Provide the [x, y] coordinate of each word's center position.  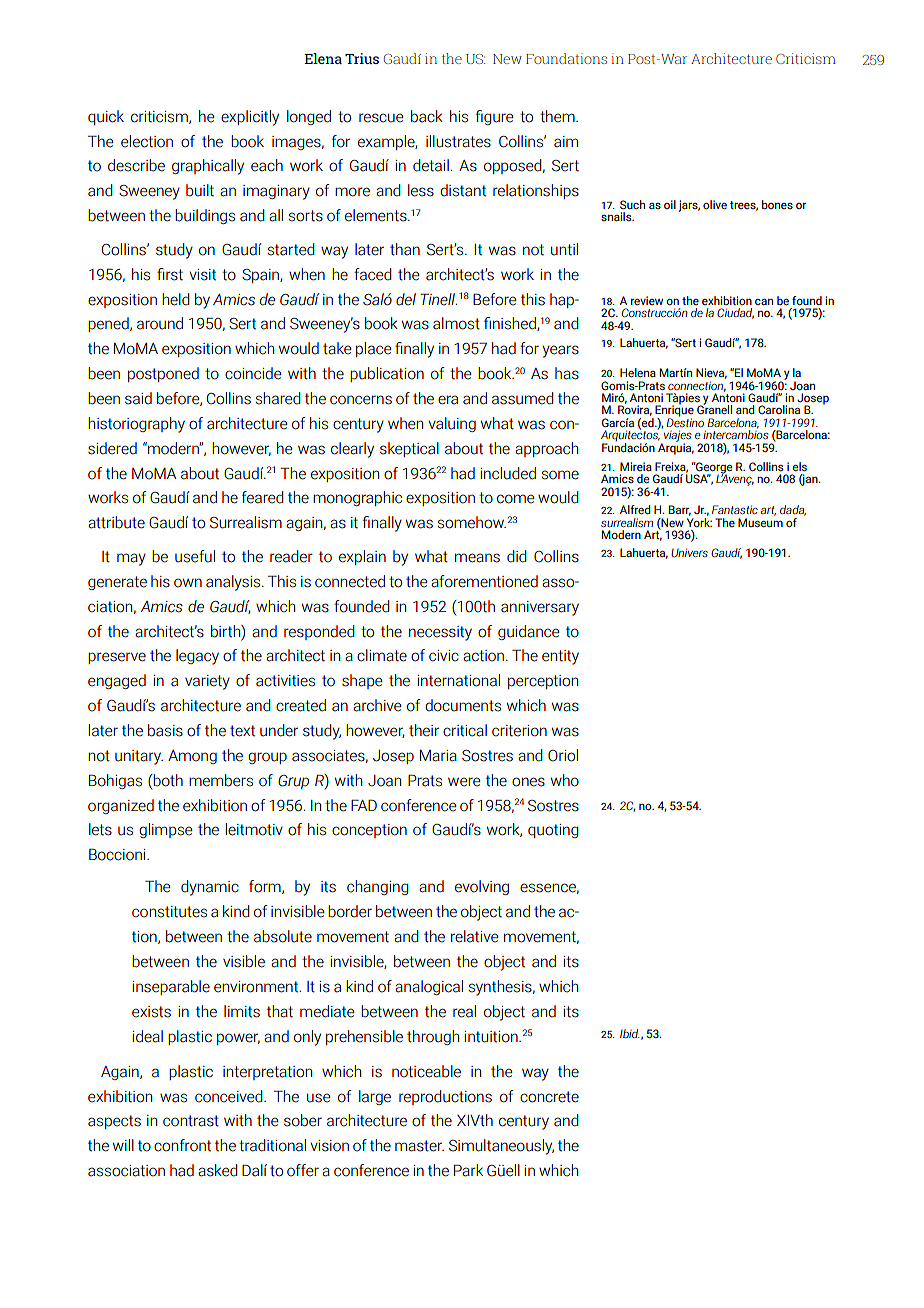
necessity [440, 633]
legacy [197, 657]
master [419, 1146]
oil [670, 204]
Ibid [630, 1033]
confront [182, 1145]
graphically [208, 167]
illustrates [458, 141]
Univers [689, 552]
